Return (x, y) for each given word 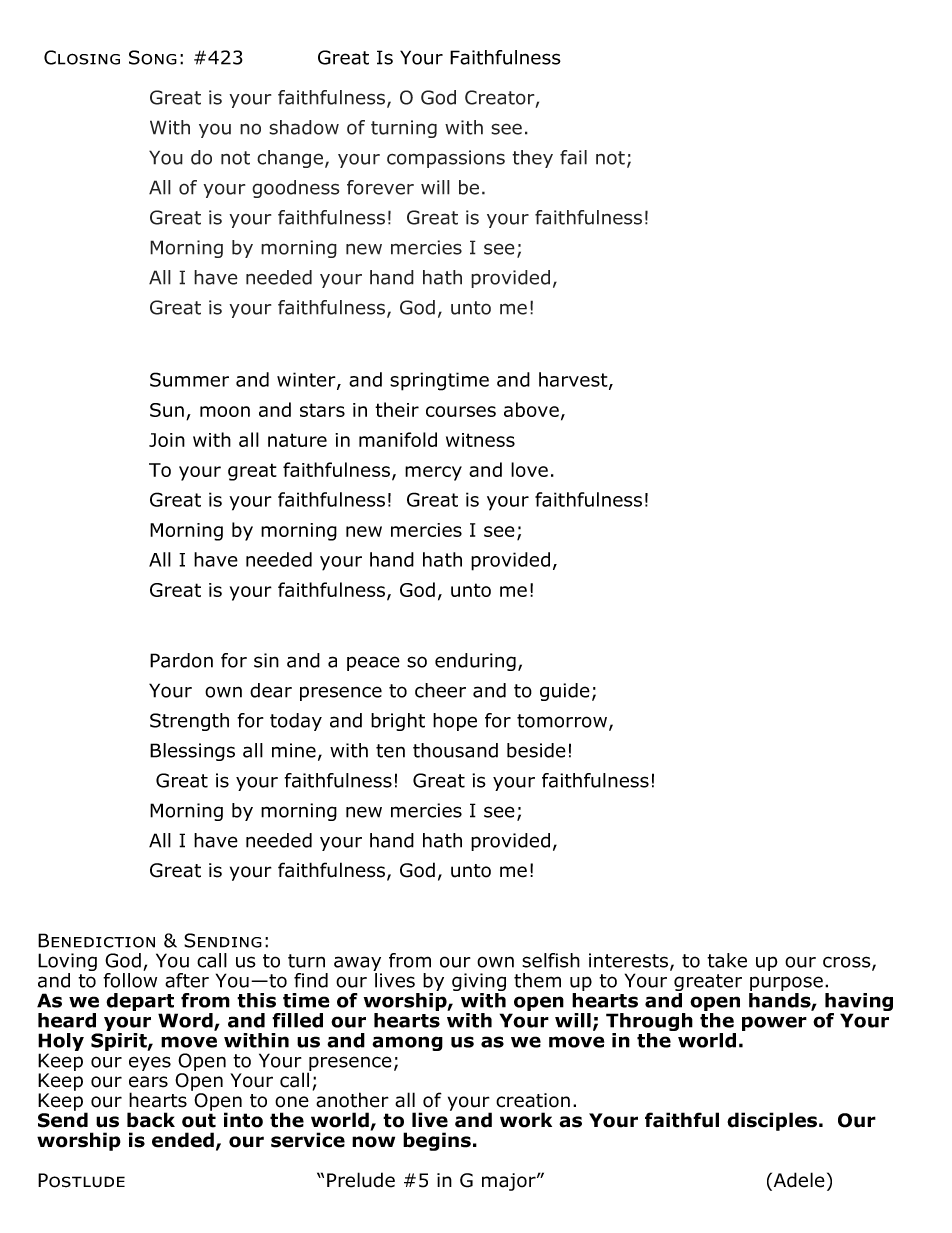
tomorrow (563, 722)
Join (167, 440)
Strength (189, 722)
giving (479, 983)
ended (183, 1140)
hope (455, 722)
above (531, 409)
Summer (189, 379)
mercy (433, 473)
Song (153, 57)
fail (573, 157)
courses (461, 411)
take (727, 960)
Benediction (96, 940)
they (532, 159)
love (529, 469)
